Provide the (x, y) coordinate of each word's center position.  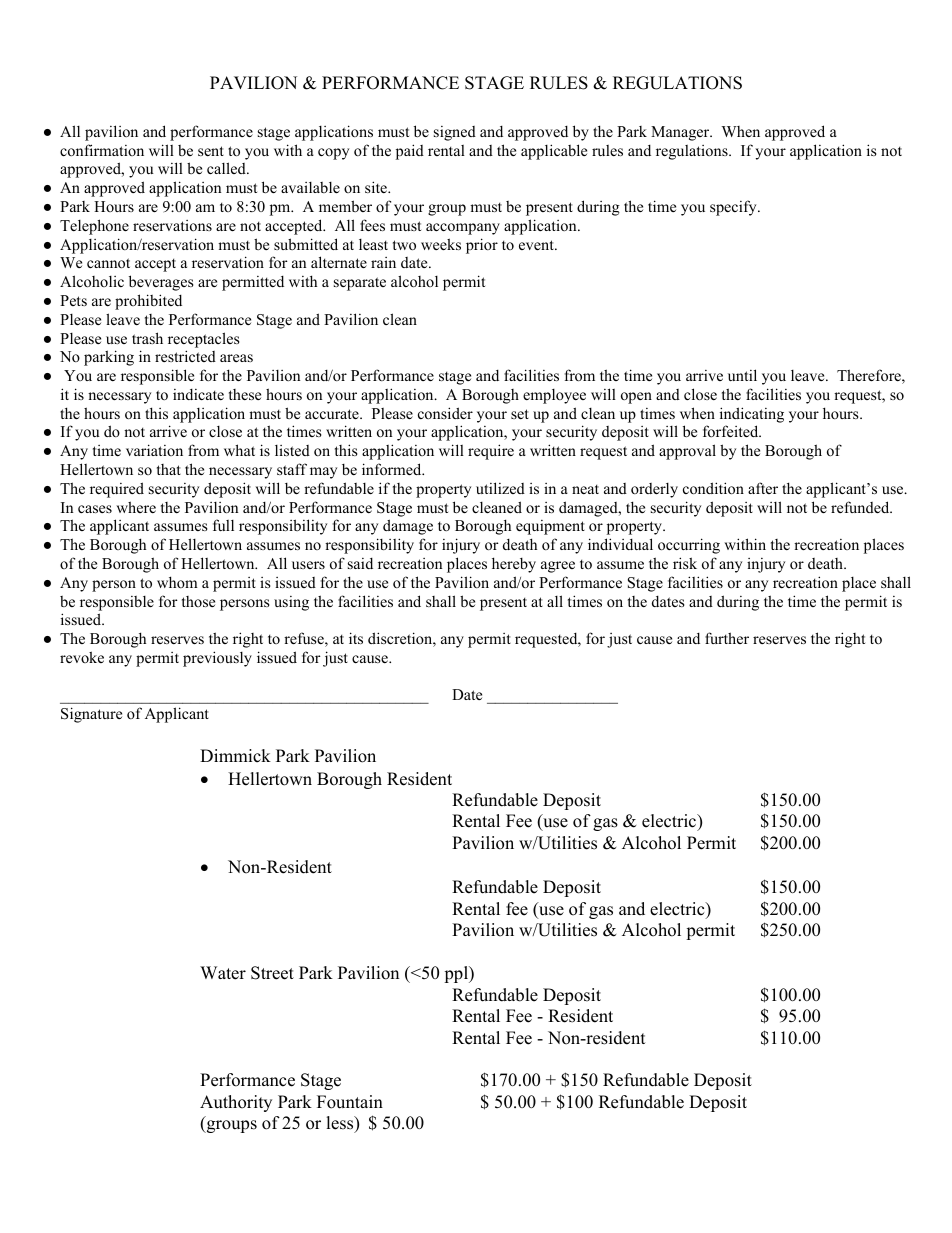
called (227, 168)
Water (223, 973)
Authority (236, 1103)
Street (272, 973)
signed (455, 133)
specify (734, 208)
